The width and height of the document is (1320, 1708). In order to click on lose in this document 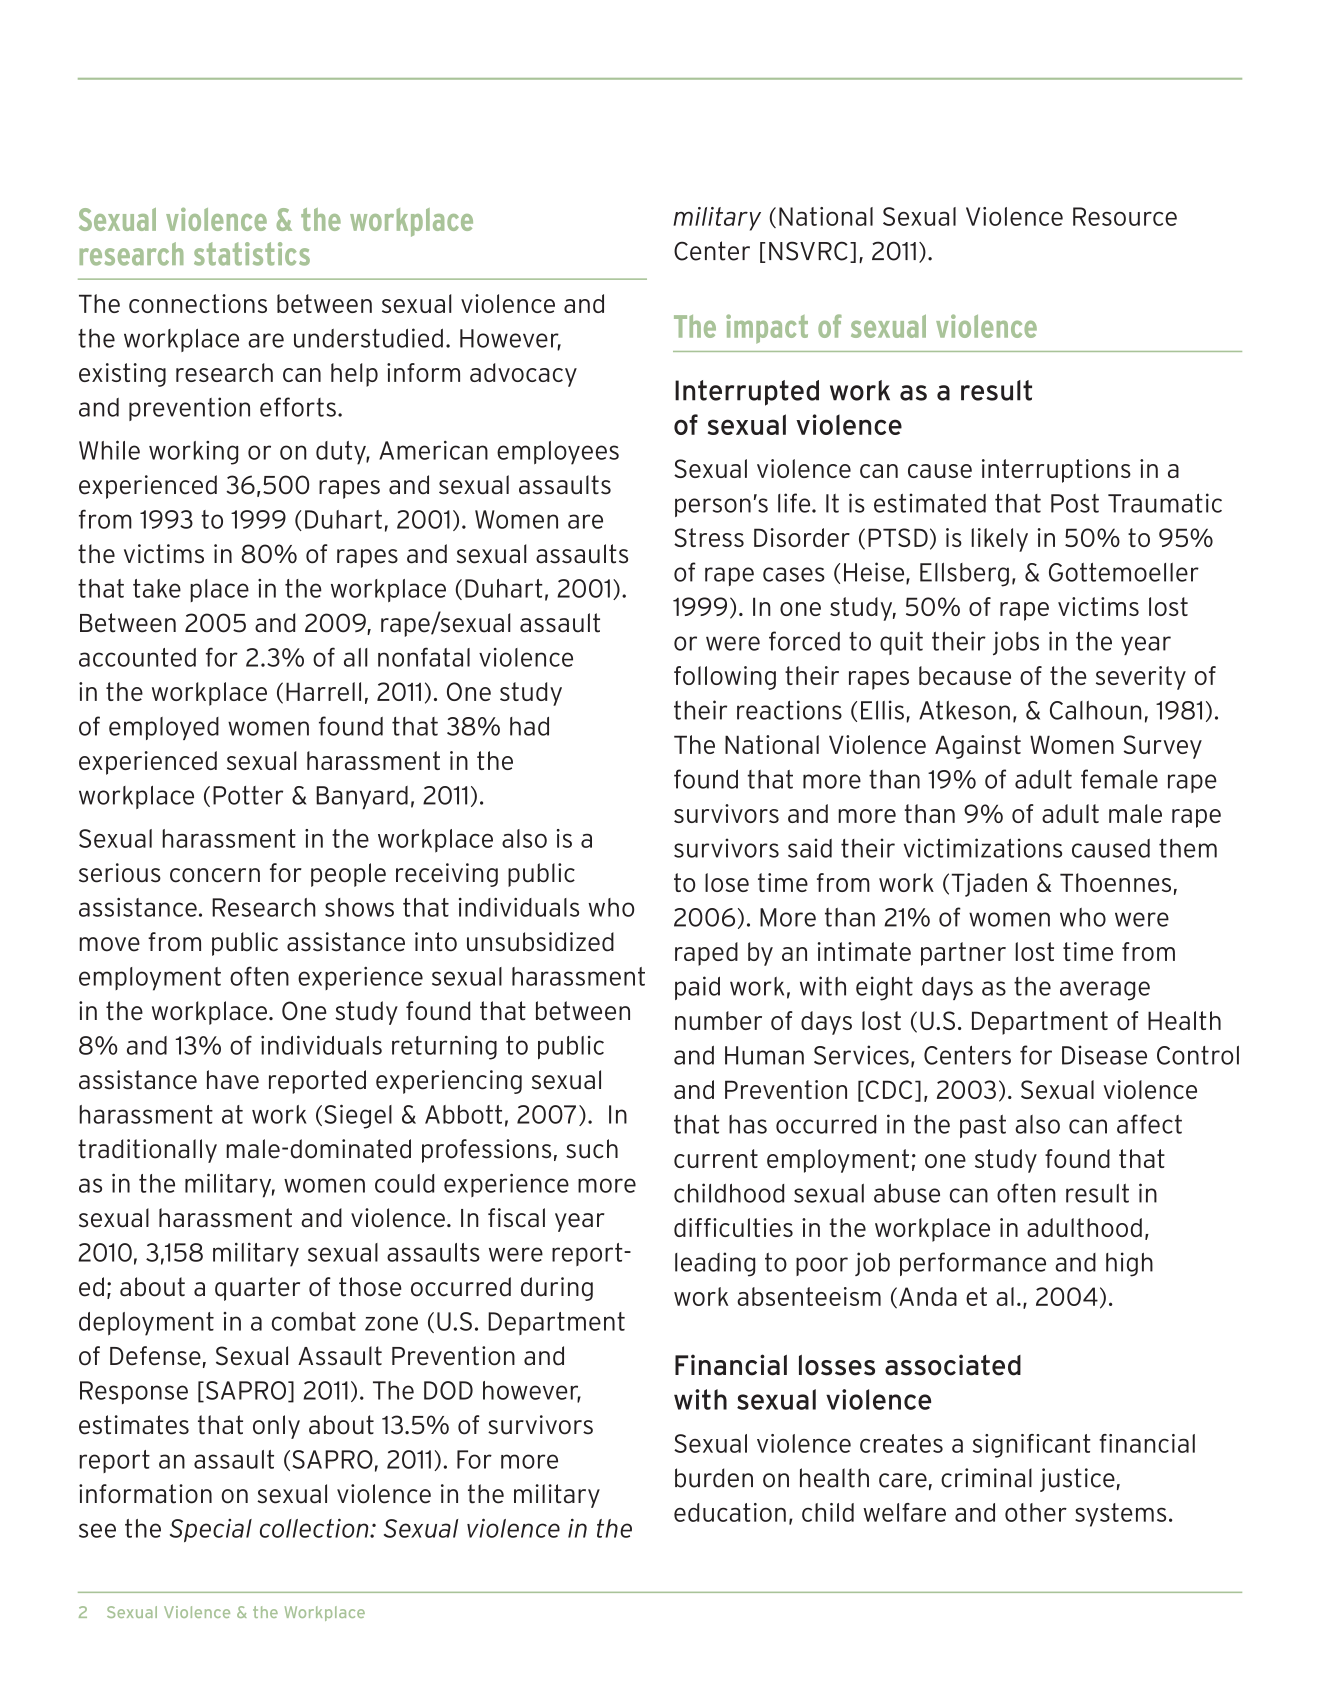, I will do `click(727, 882)`.
